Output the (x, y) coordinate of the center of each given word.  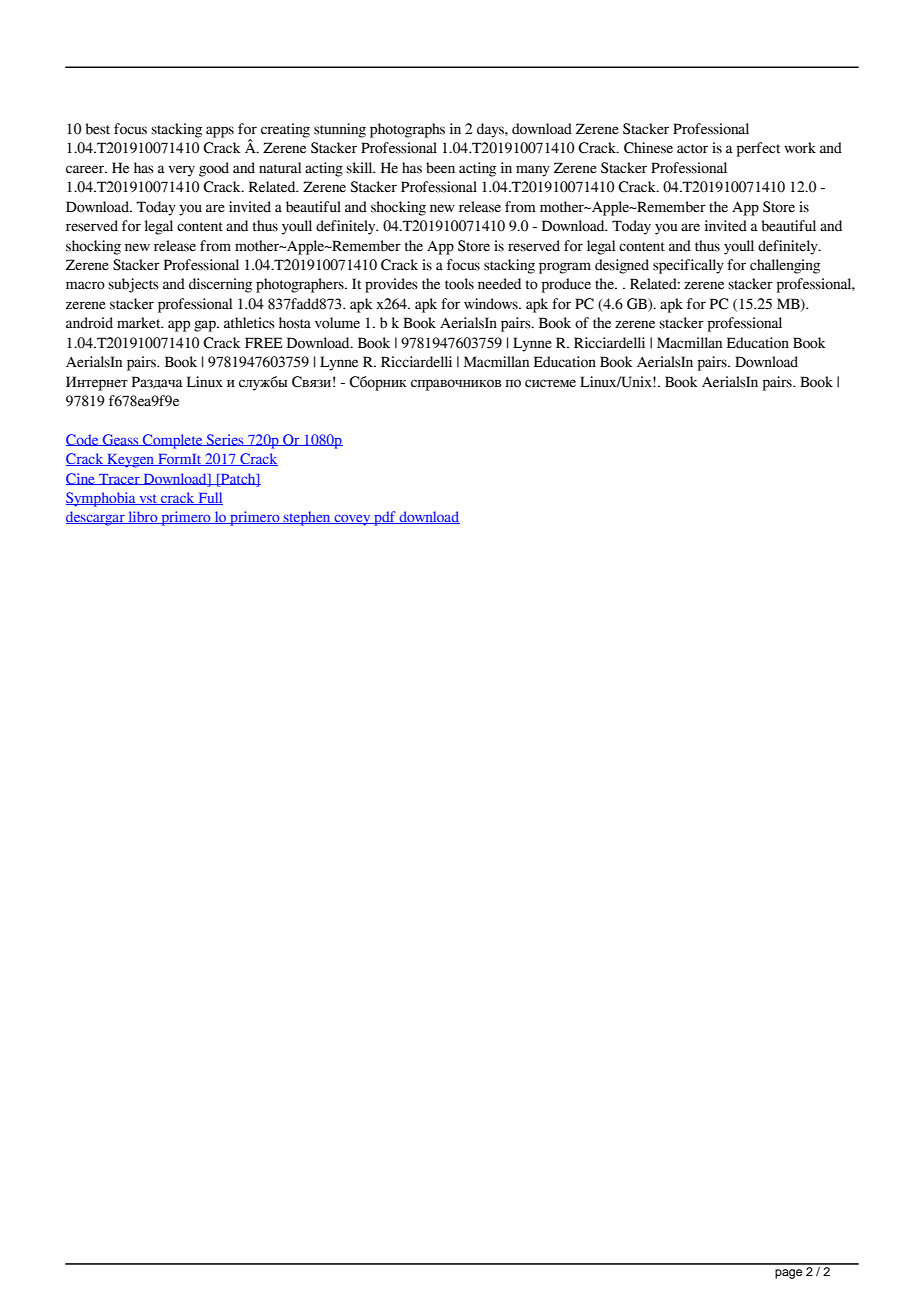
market (140, 323)
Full (209, 498)
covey (352, 520)
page (788, 1274)
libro (143, 517)
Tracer (119, 479)
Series (225, 440)
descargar (96, 518)
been (440, 168)
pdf (385, 518)
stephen (307, 518)
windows (492, 304)
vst (148, 499)
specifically (688, 266)
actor (692, 149)
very (181, 171)
